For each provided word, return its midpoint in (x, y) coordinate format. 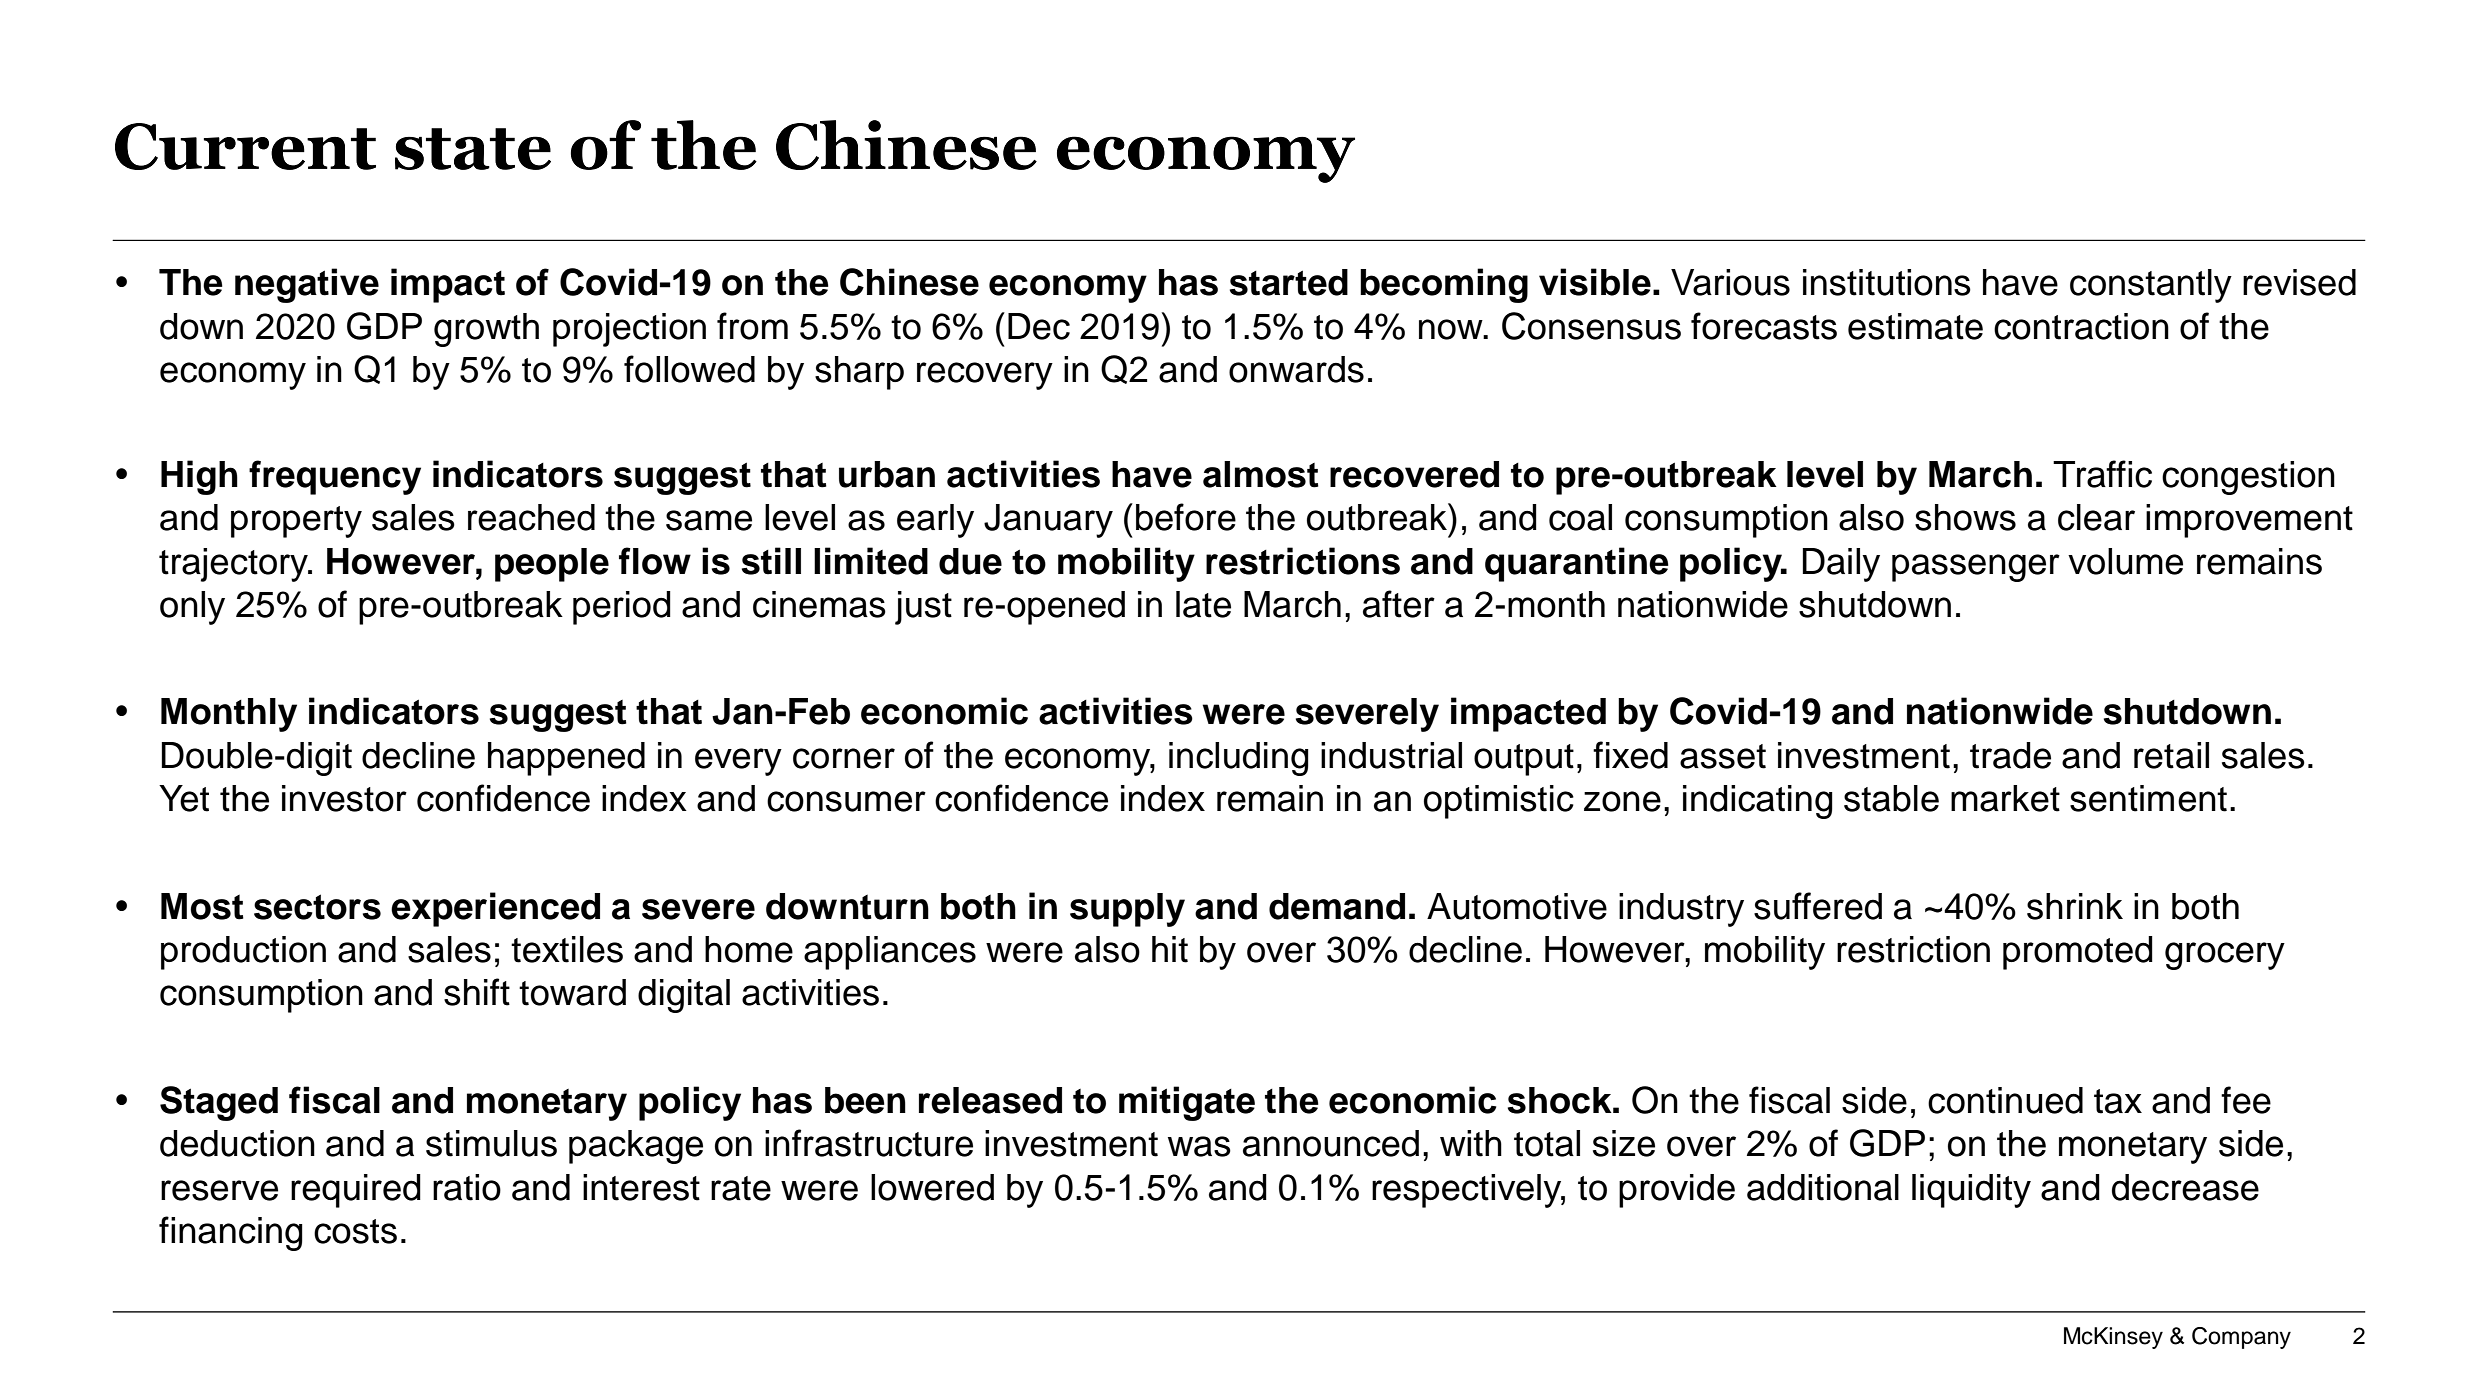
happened (566, 759)
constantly (2151, 286)
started (1289, 282)
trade (2010, 755)
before (1186, 517)
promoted (2078, 953)
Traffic (2102, 474)
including (1239, 759)
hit (1170, 949)
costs (355, 1231)
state (473, 149)
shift (477, 992)
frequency (335, 477)
